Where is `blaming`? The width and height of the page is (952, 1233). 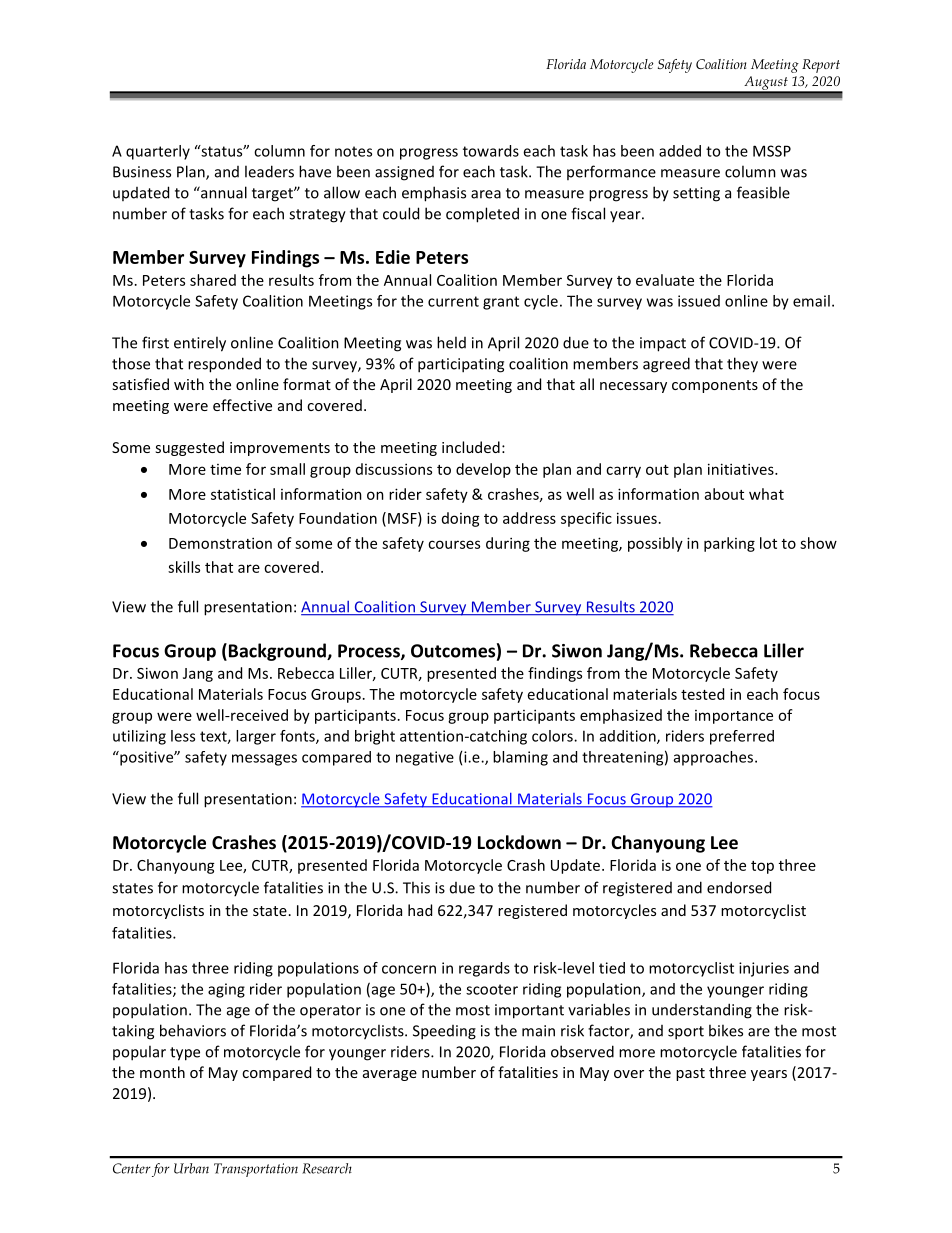 blaming is located at coordinates (520, 758).
